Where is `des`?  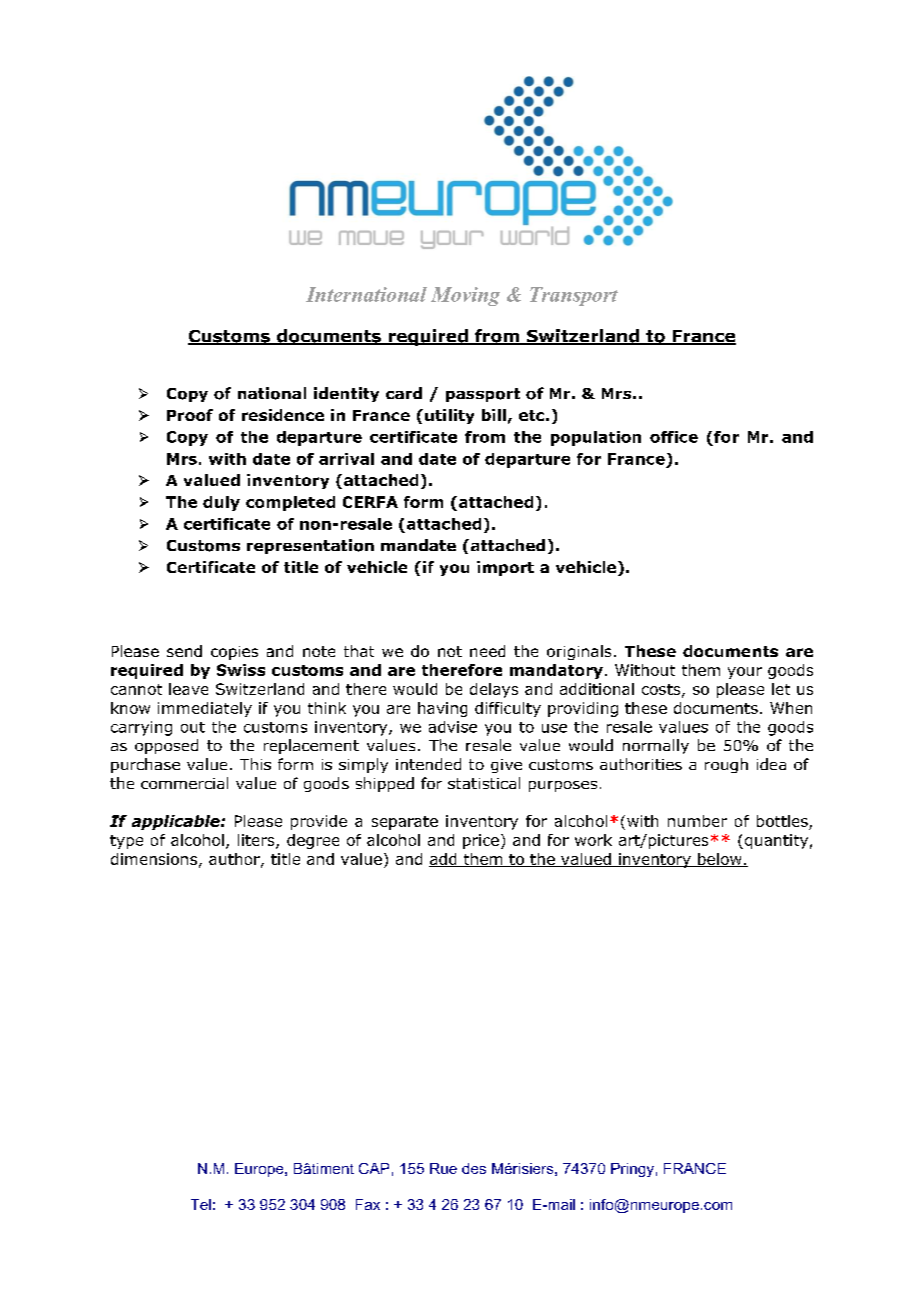 des is located at coordinates (474, 1168).
